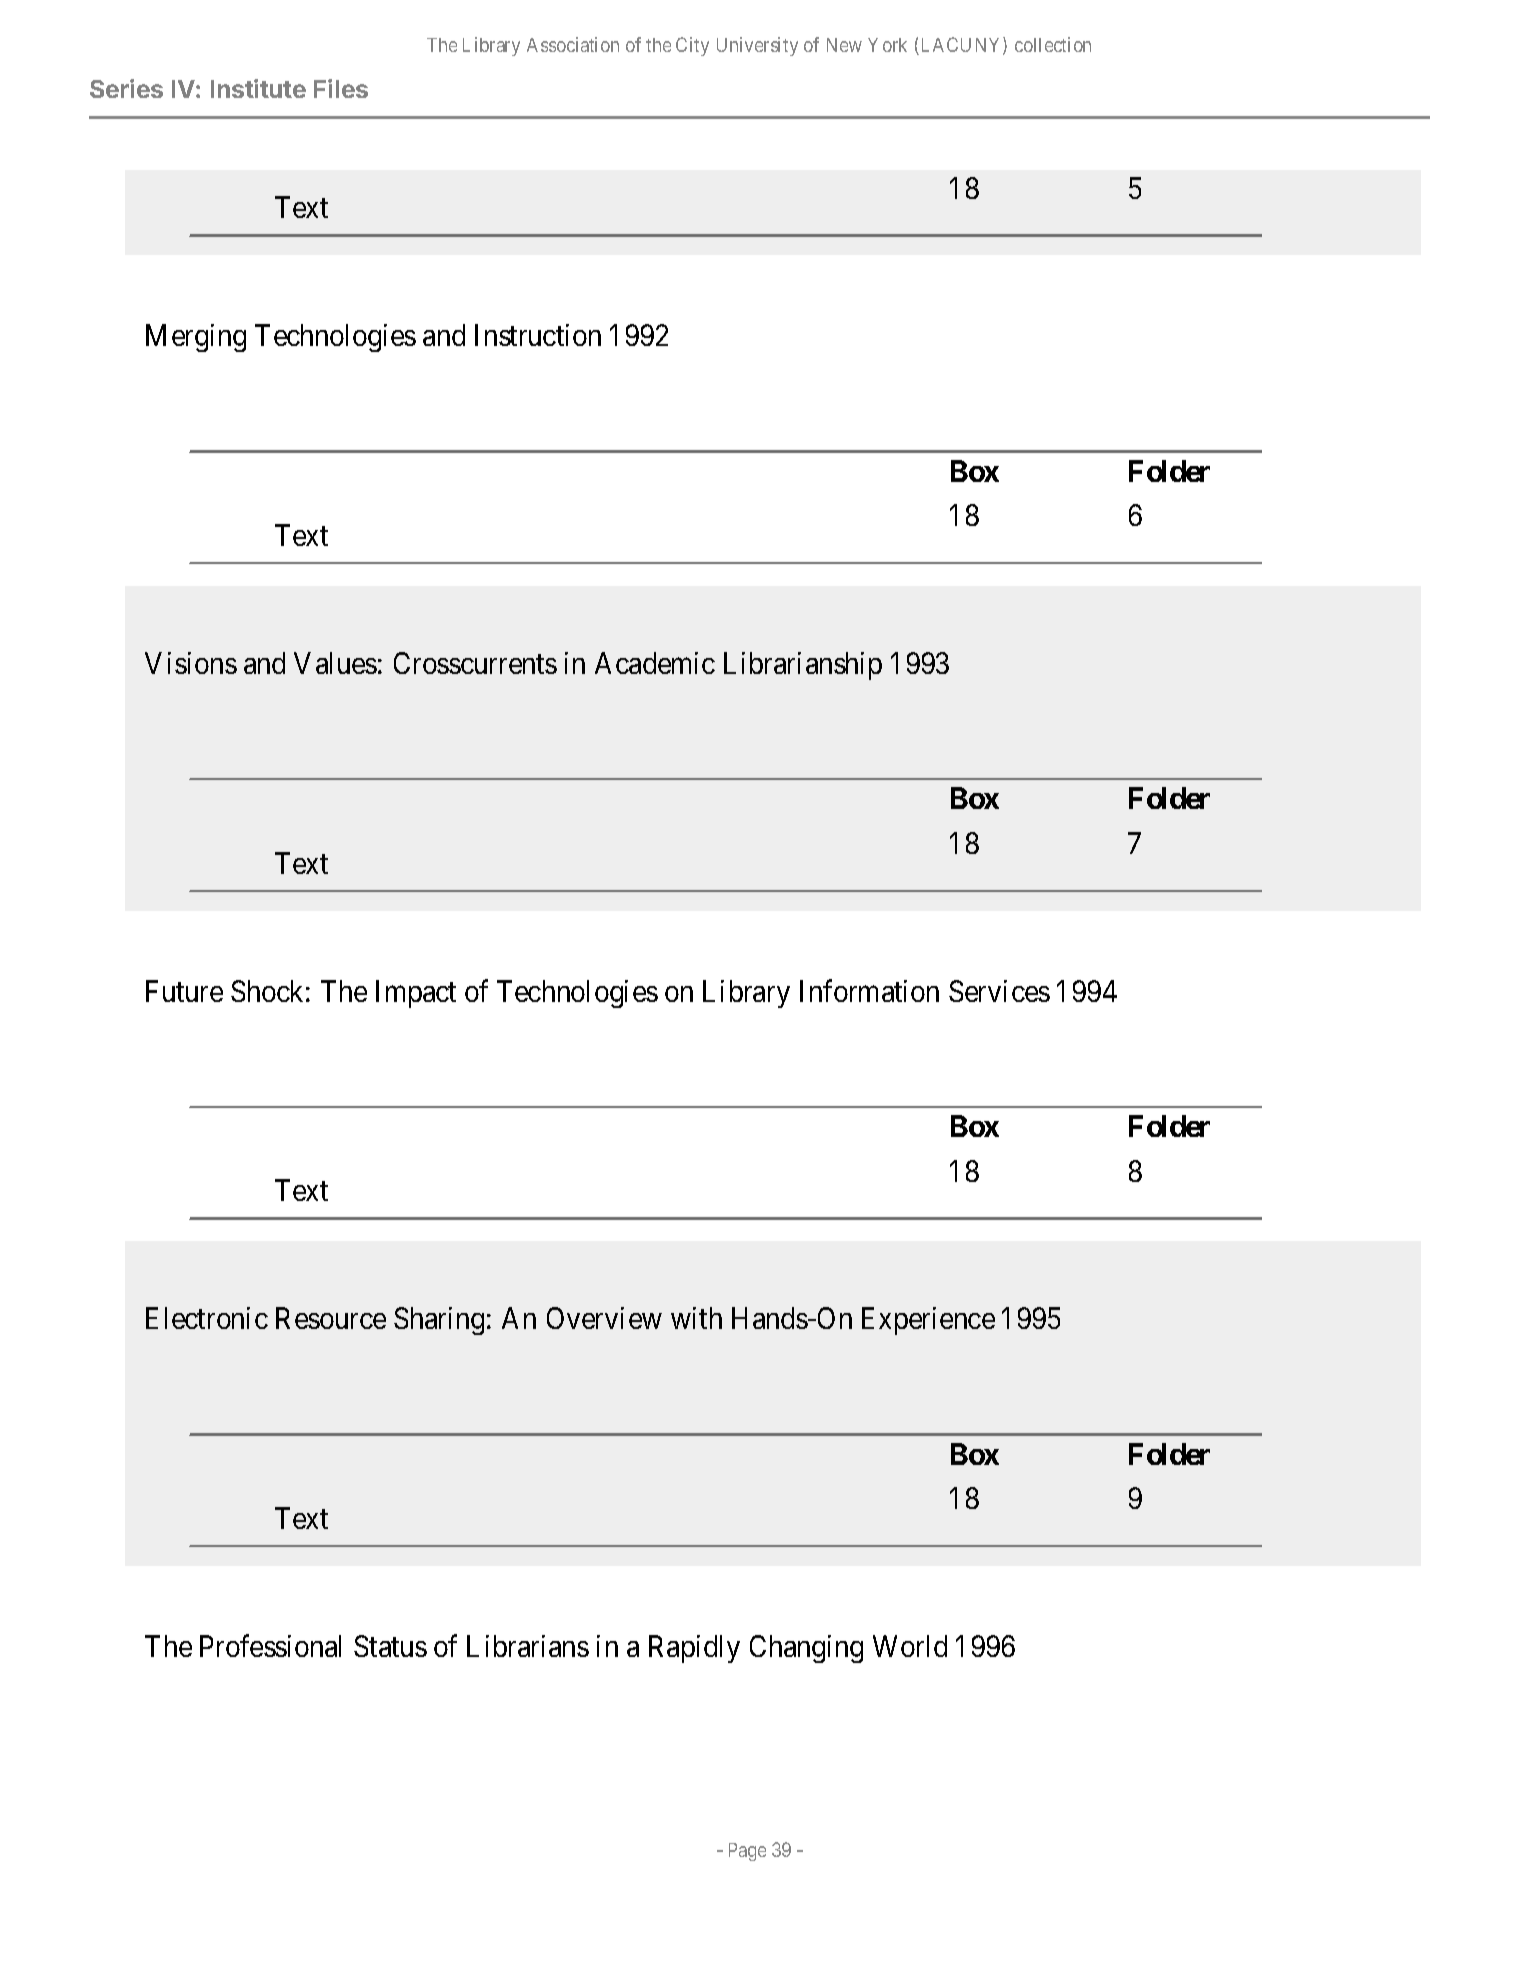  I want to click on Impact, so click(416, 994).
